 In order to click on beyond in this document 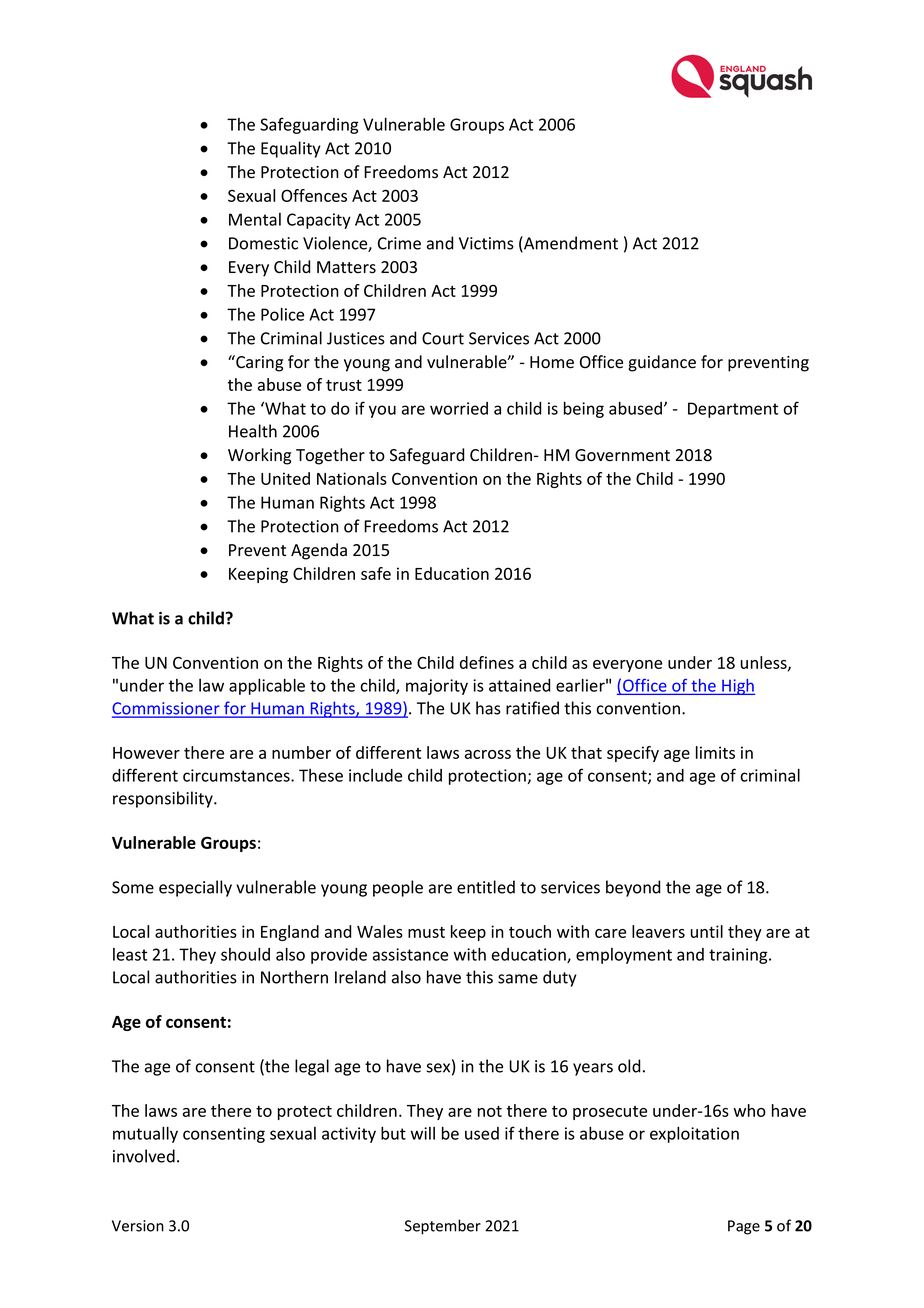, I will do `click(633, 888)`.
